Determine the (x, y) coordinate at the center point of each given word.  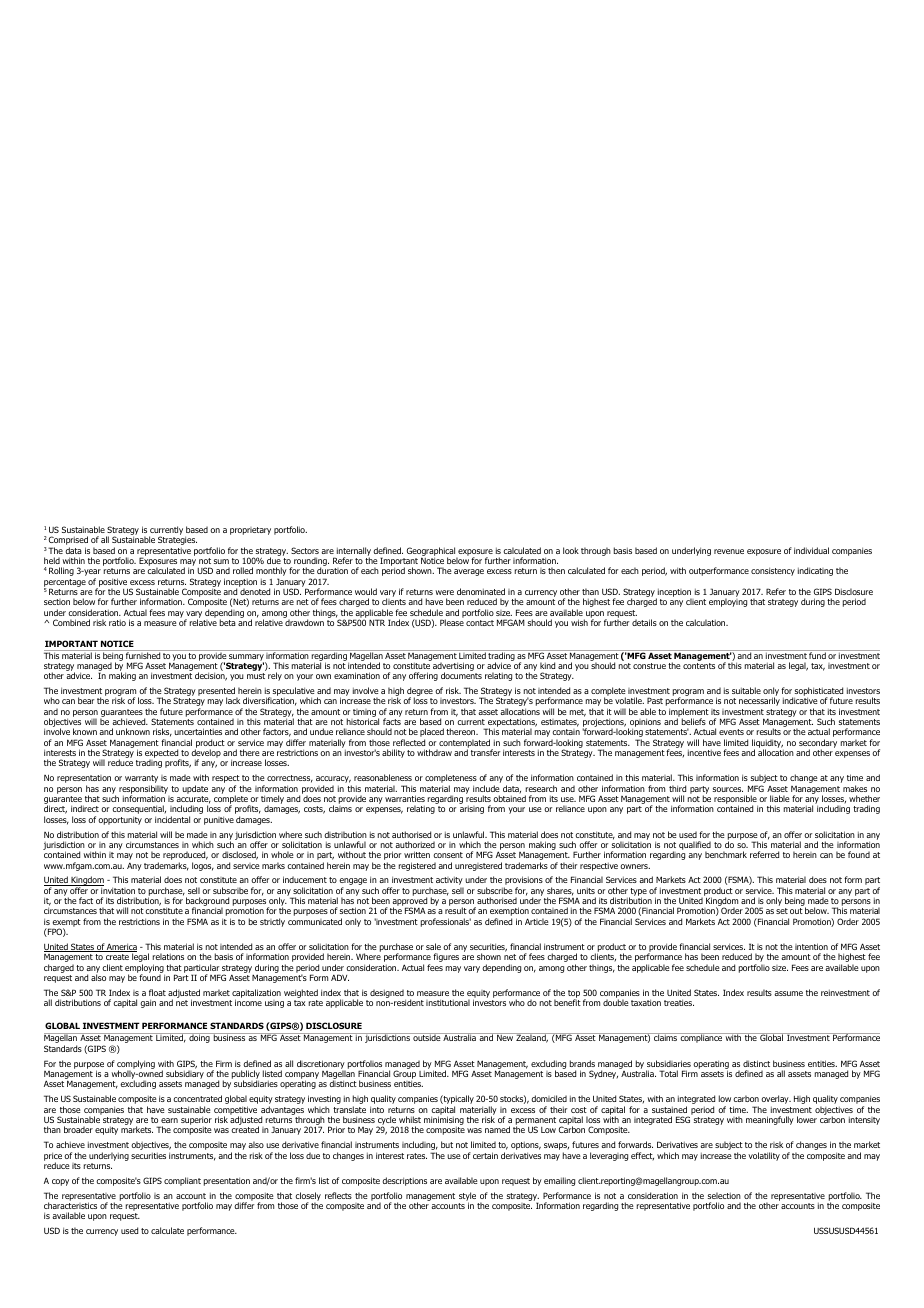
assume (788, 993)
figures (446, 957)
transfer (486, 752)
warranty (142, 780)
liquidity (767, 744)
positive (112, 583)
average (469, 572)
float (157, 992)
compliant (182, 1181)
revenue (729, 551)
